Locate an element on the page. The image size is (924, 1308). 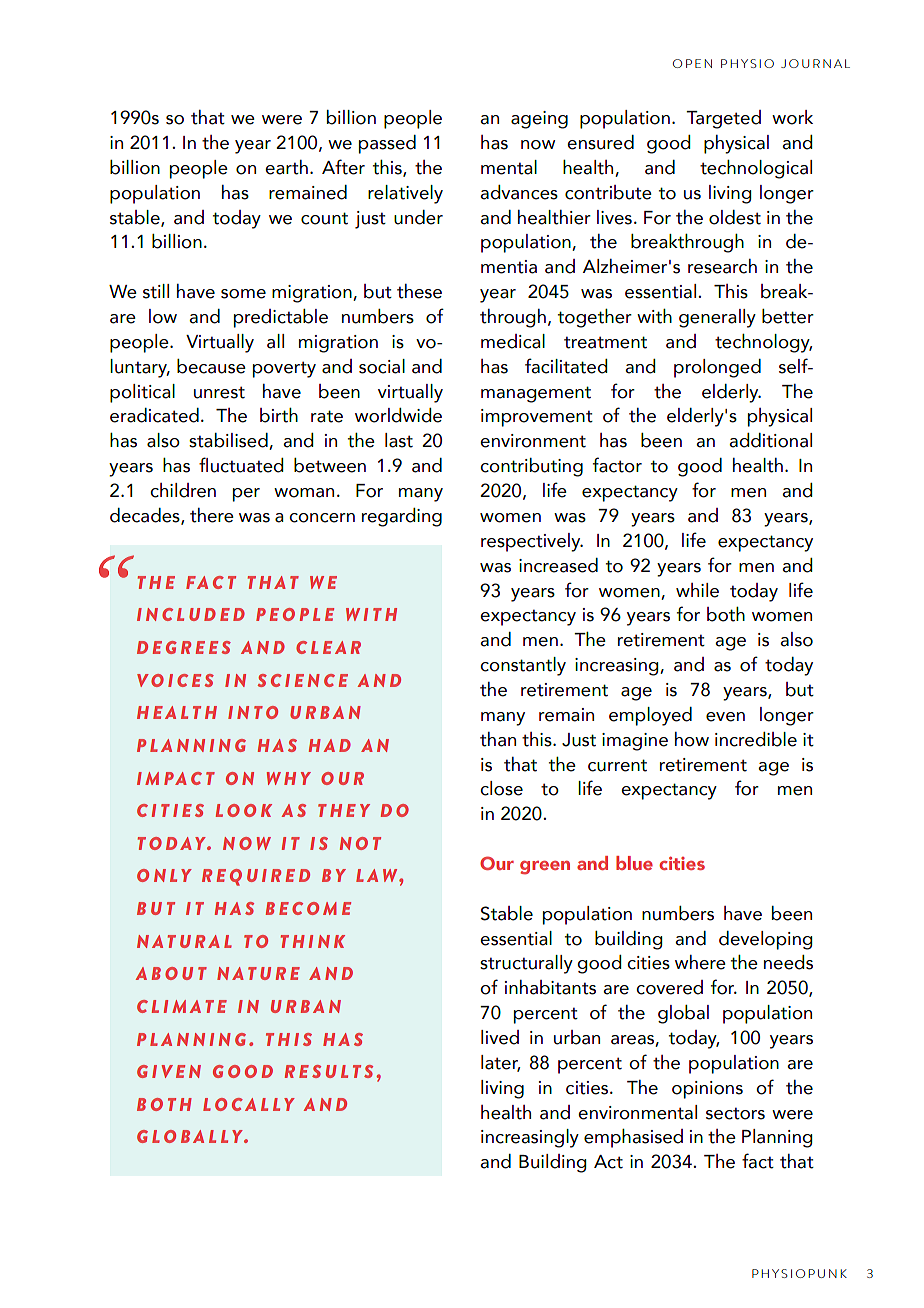
close is located at coordinates (501, 788).
